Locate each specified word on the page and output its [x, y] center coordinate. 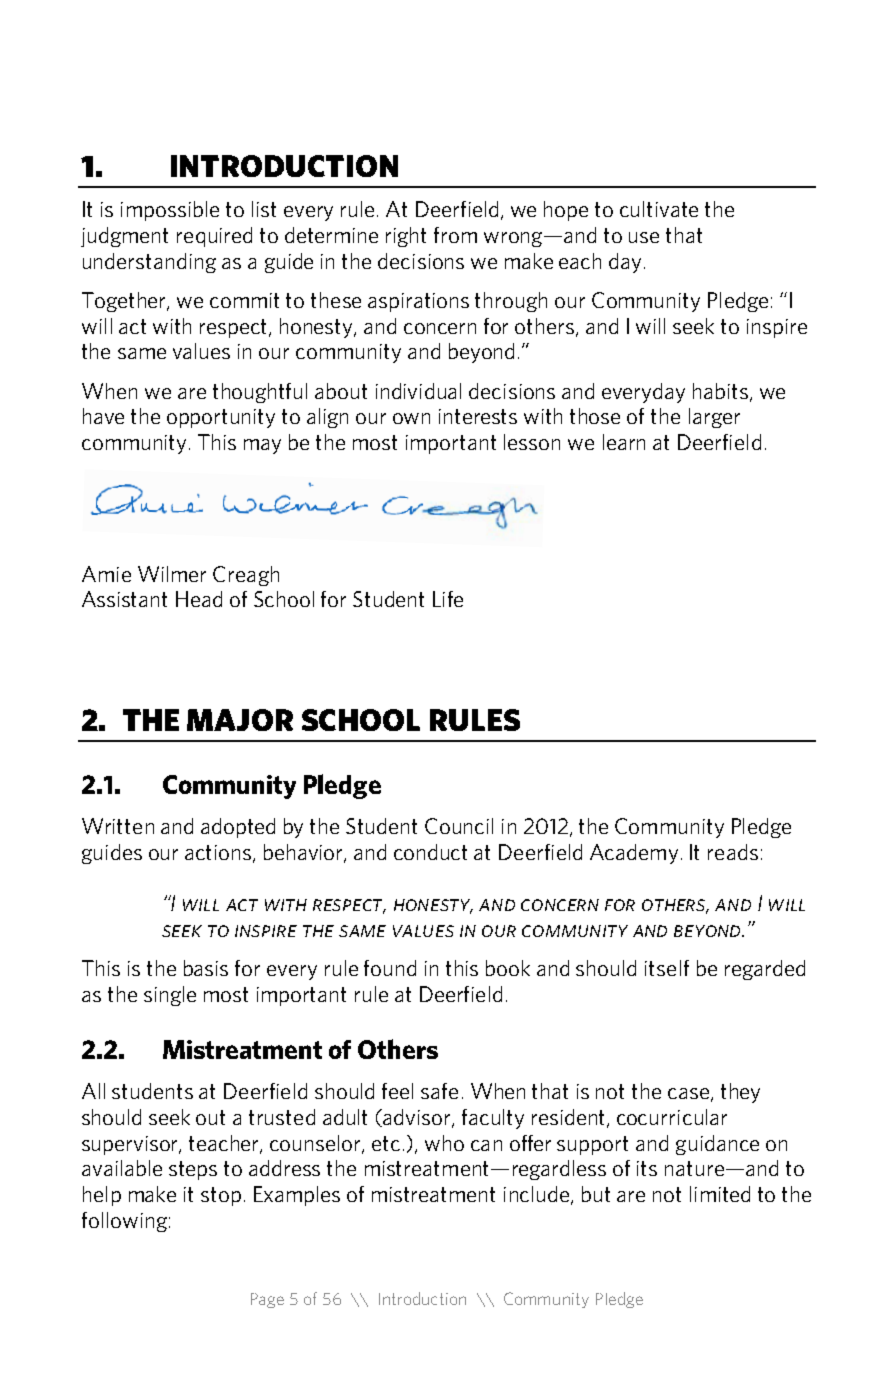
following [124, 1222]
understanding [149, 263]
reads [733, 852]
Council [459, 826]
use [644, 237]
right [406, 237]
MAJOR [240, 720]
